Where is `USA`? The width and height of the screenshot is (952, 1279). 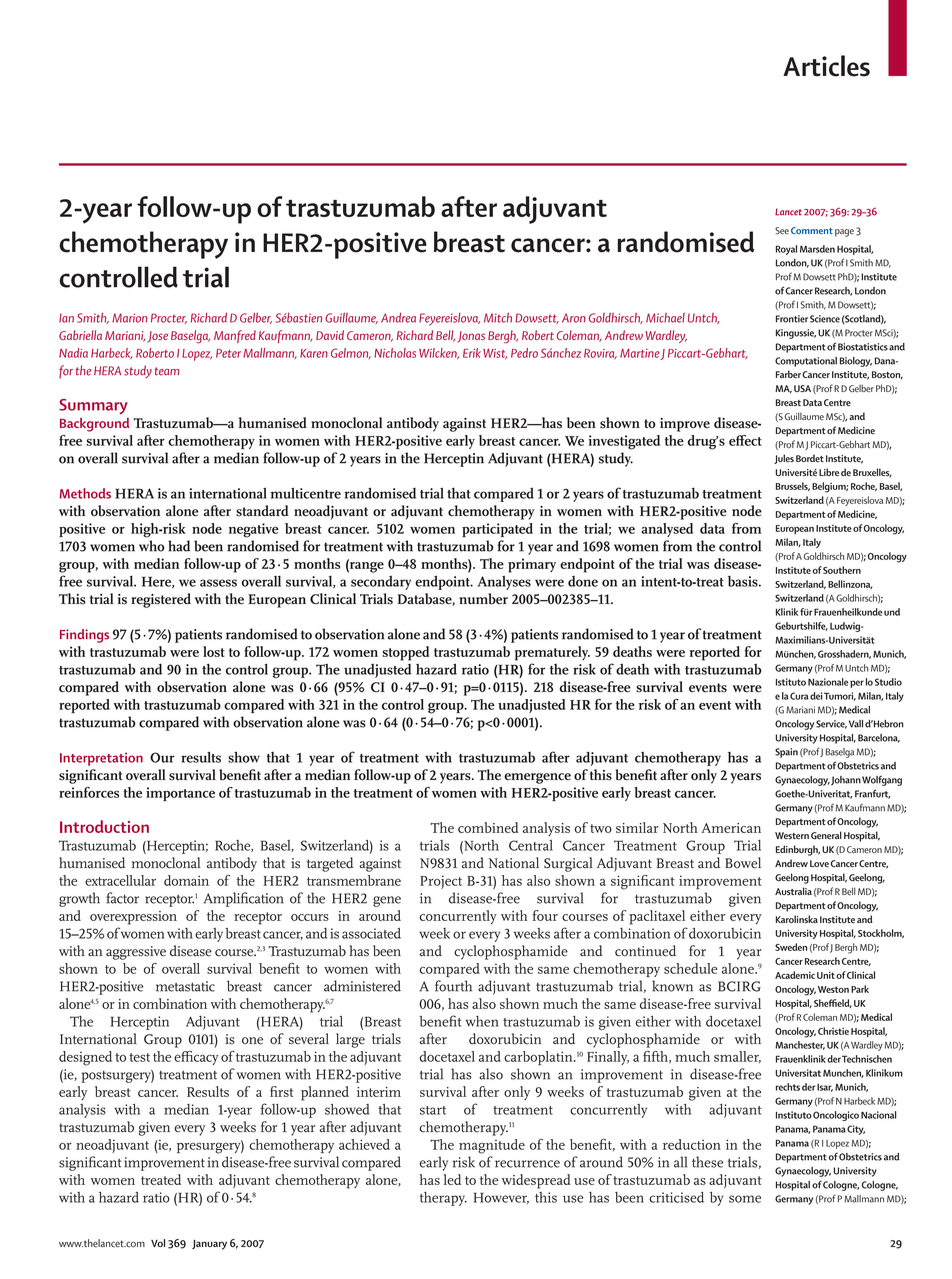
USA is located at coordinates (802, 388).
